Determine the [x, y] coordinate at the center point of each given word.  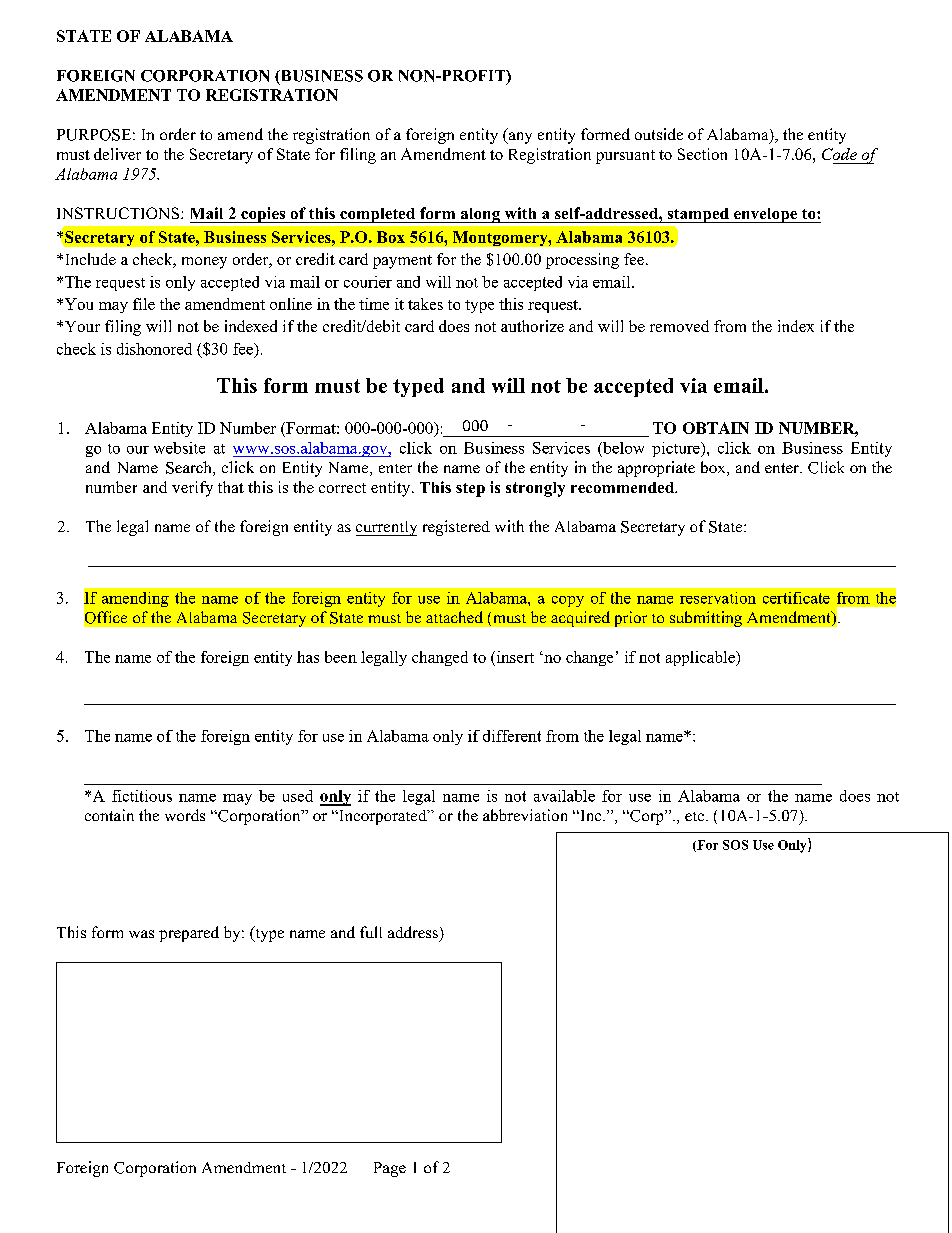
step [470, 490]
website [179, 448]
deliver [117, 154]
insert [514, 657]
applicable [701, 658]
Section [702, 154]
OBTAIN [716, 428]
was [141, 934]
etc [696, 816]
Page [390, 1169]
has [308, 657]
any [519, 138]
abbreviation [525, 815]
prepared [189, 934]
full [371, 932]
